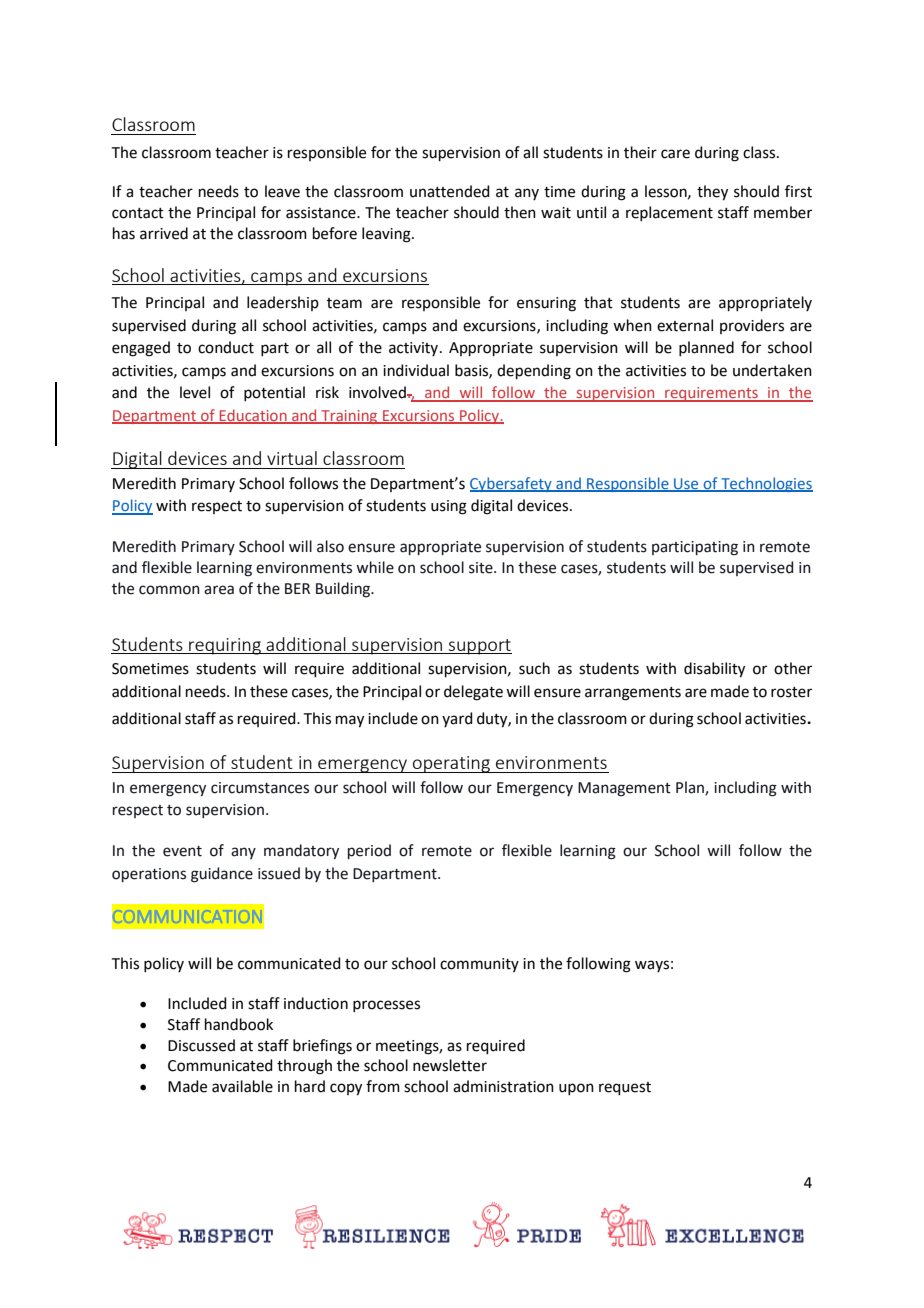 The image size is (924, 1308). I want to click on unattended, so click(450, 191).
